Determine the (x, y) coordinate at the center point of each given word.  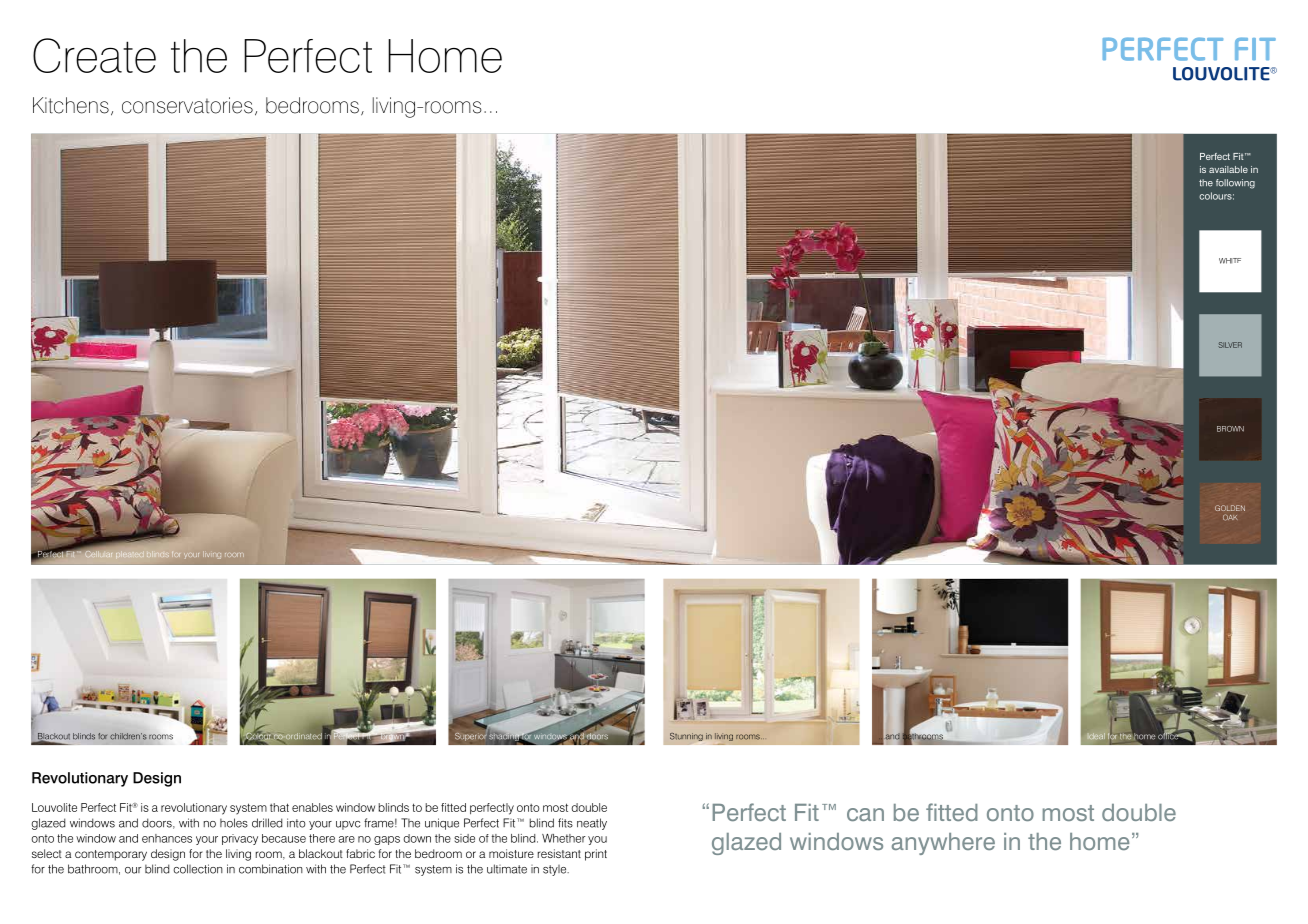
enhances (167, 838)
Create (94, 55)
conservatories (187, 105)
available (1228, 169)
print (596, 855)
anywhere (943, 844)
